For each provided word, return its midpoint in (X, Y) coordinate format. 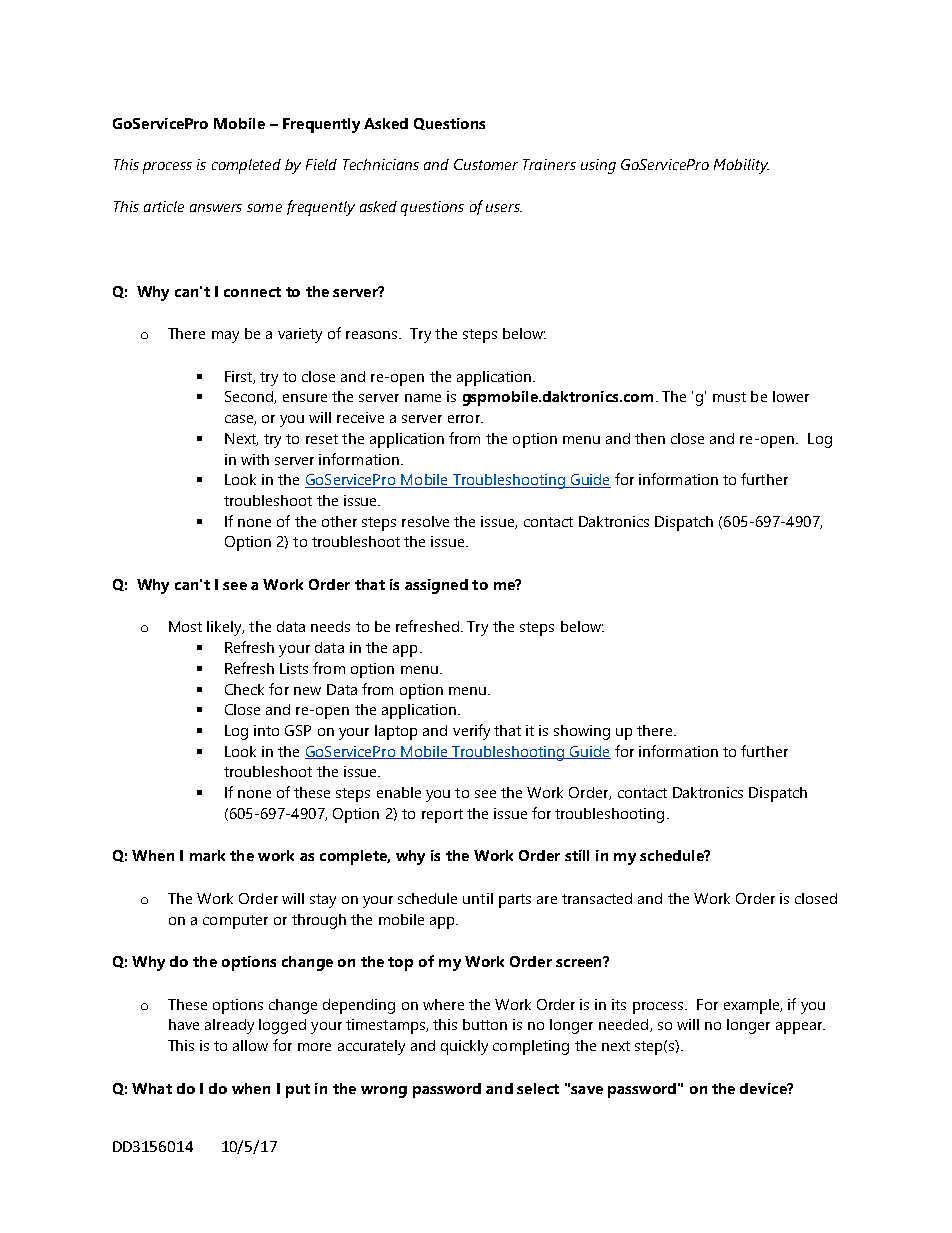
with (255, 459)
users (504, 208)
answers (216, 208)
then (650, 438)
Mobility (741, 166)
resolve (425, 521)
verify (471, 732)
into (266, 730)
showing (582, 732)
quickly (464, 1047)
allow (250, 1045)
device (764, 1088)
